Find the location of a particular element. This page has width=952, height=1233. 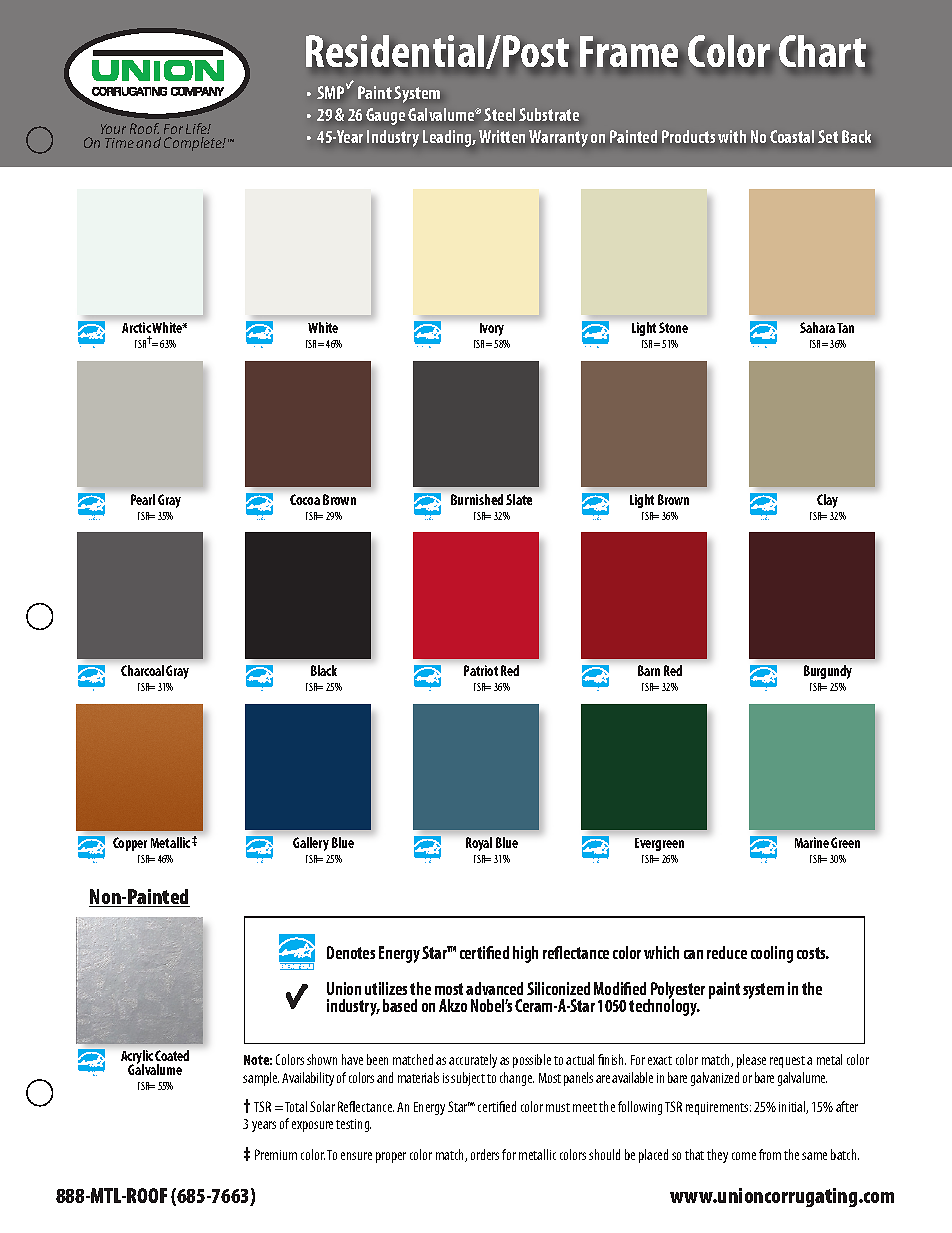

from is located at coordinates (770, 1154).
